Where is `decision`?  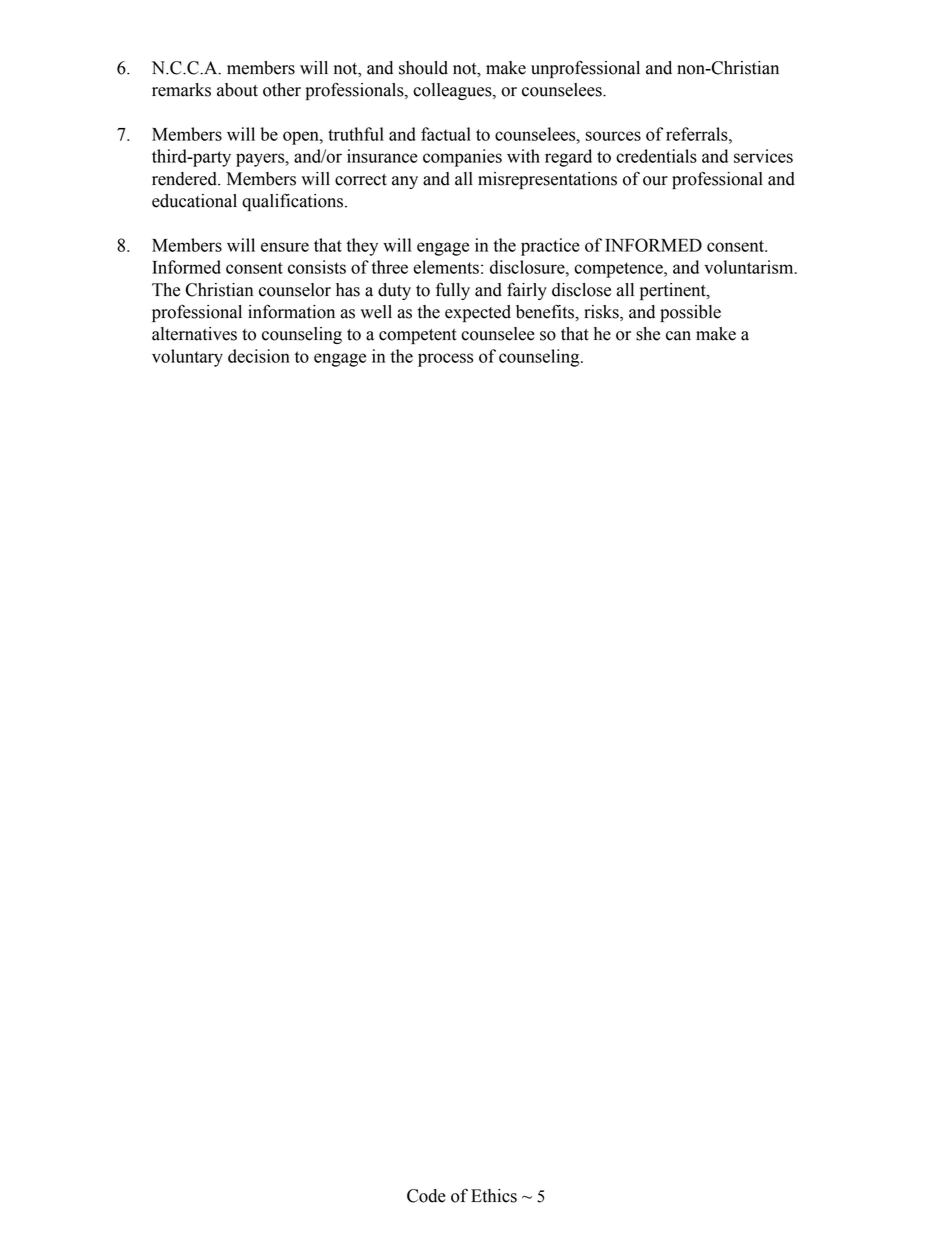 decision is located at coordinates (259, 356).
